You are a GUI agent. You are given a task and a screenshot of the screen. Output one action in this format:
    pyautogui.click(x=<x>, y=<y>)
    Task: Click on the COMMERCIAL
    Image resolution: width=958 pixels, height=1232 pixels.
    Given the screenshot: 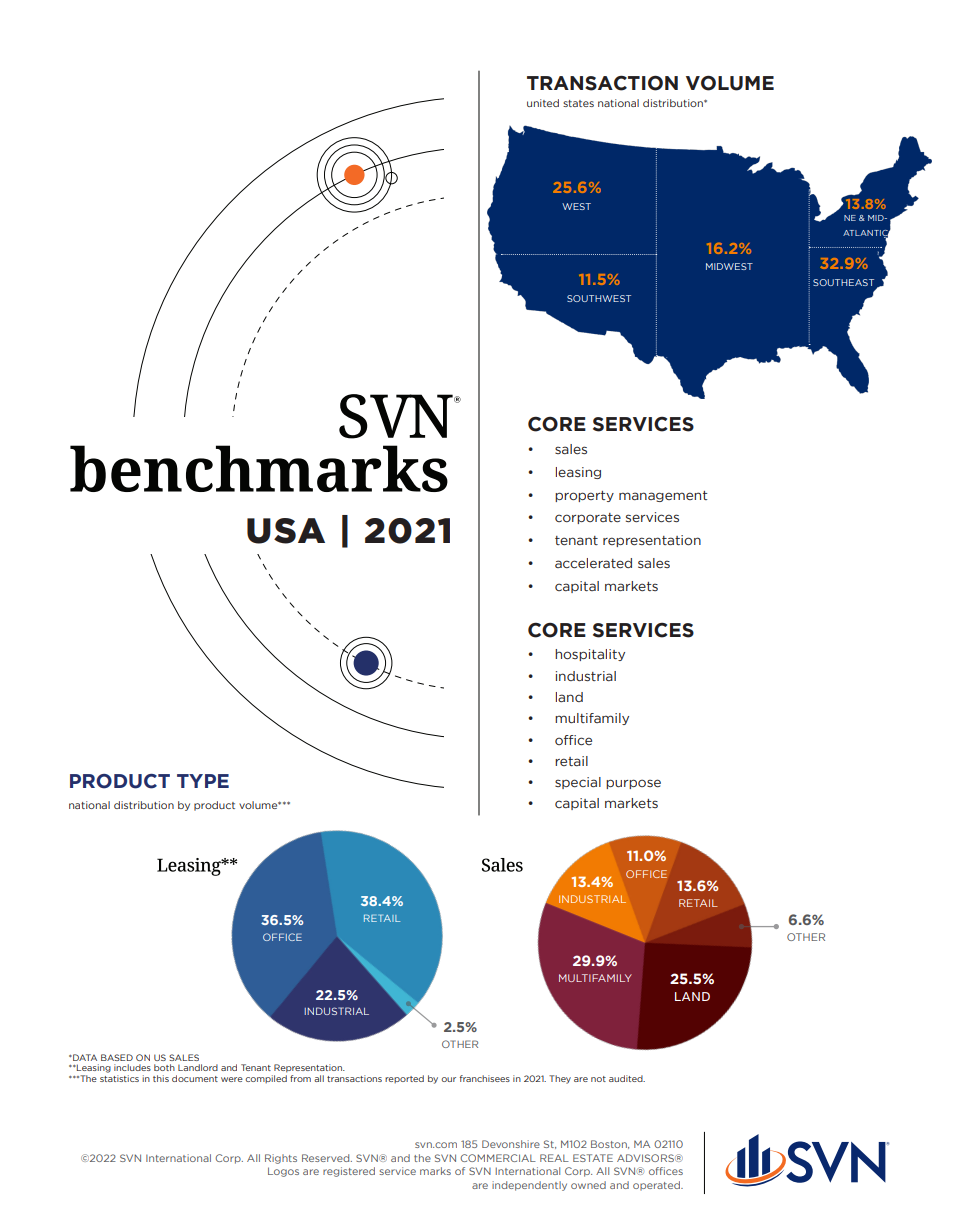 What is the action you would take?
    pyautogui.click(x=498, y=1158)
